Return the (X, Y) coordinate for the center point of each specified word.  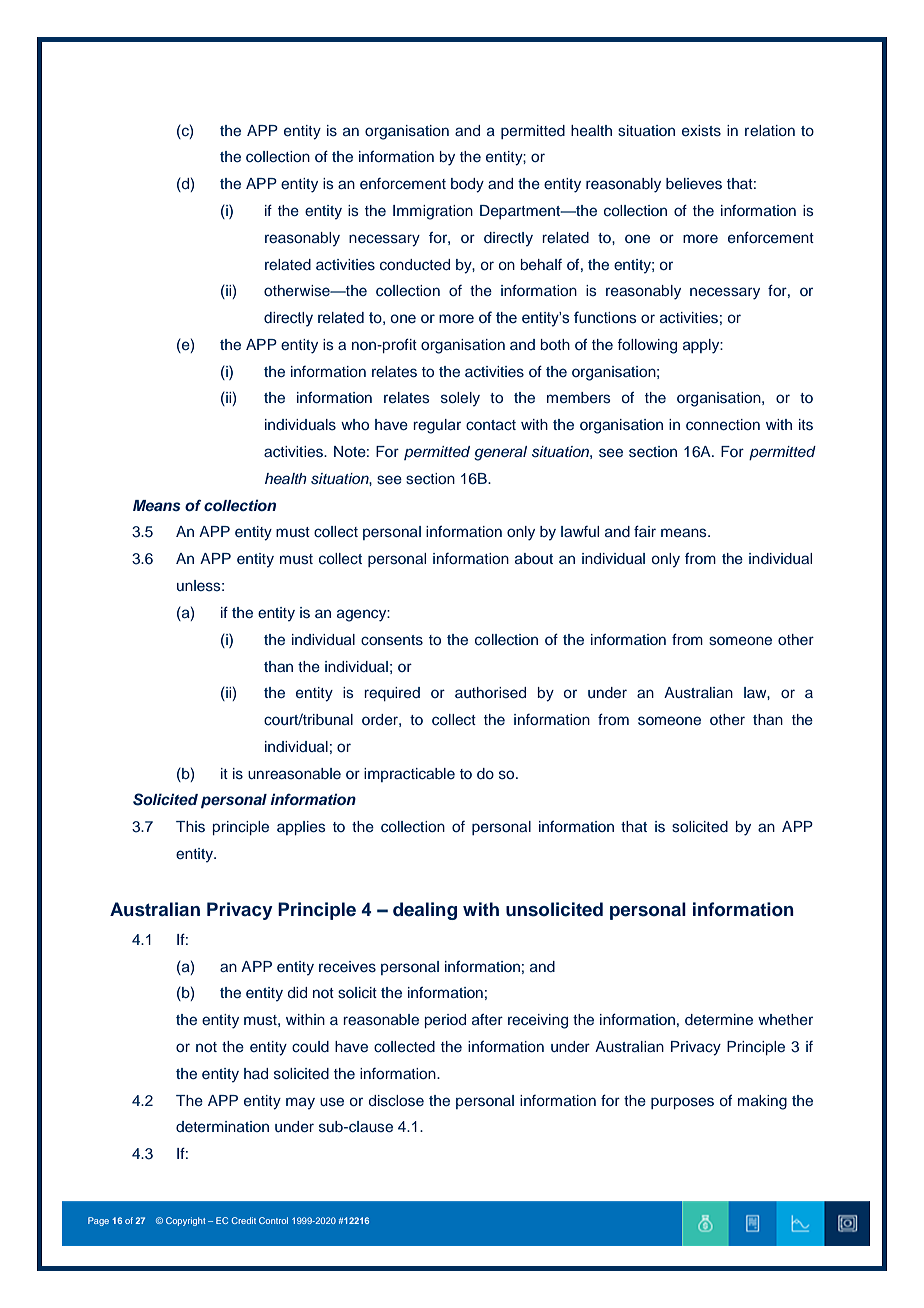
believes (694, 184)
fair (645, 531)
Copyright (185, 1221)
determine (719, 1019)
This (190, 827)
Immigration (433, 212)
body (467, 185)
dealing (425, 911)
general (500, 453)
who (355, 424)
